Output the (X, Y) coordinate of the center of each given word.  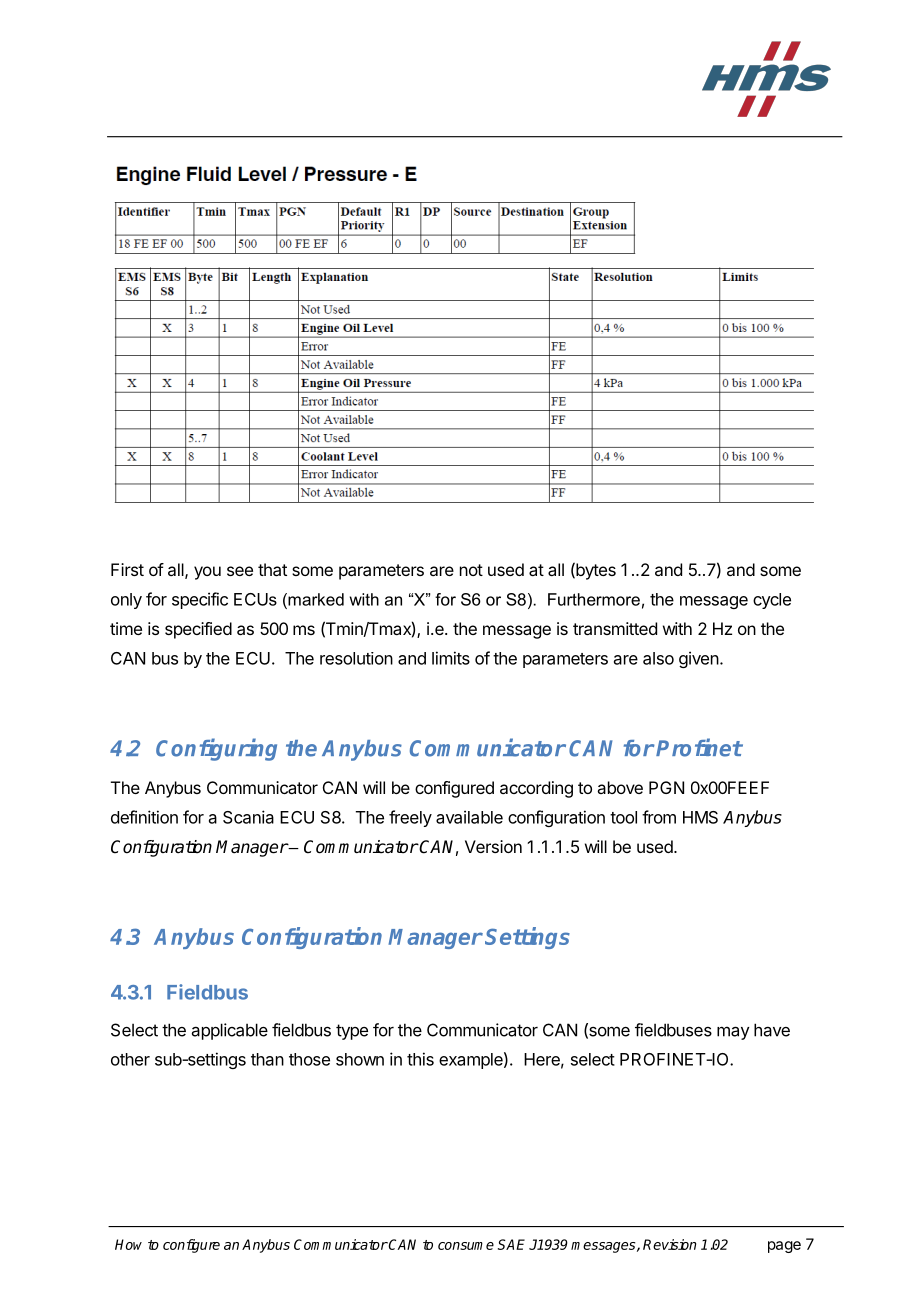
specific (200, 600)
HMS (700, 817)
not (471, 570)
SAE (511, 1244)
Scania (248, 817)
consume (466, 1246)
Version (493, 846)
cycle (772, 601)
